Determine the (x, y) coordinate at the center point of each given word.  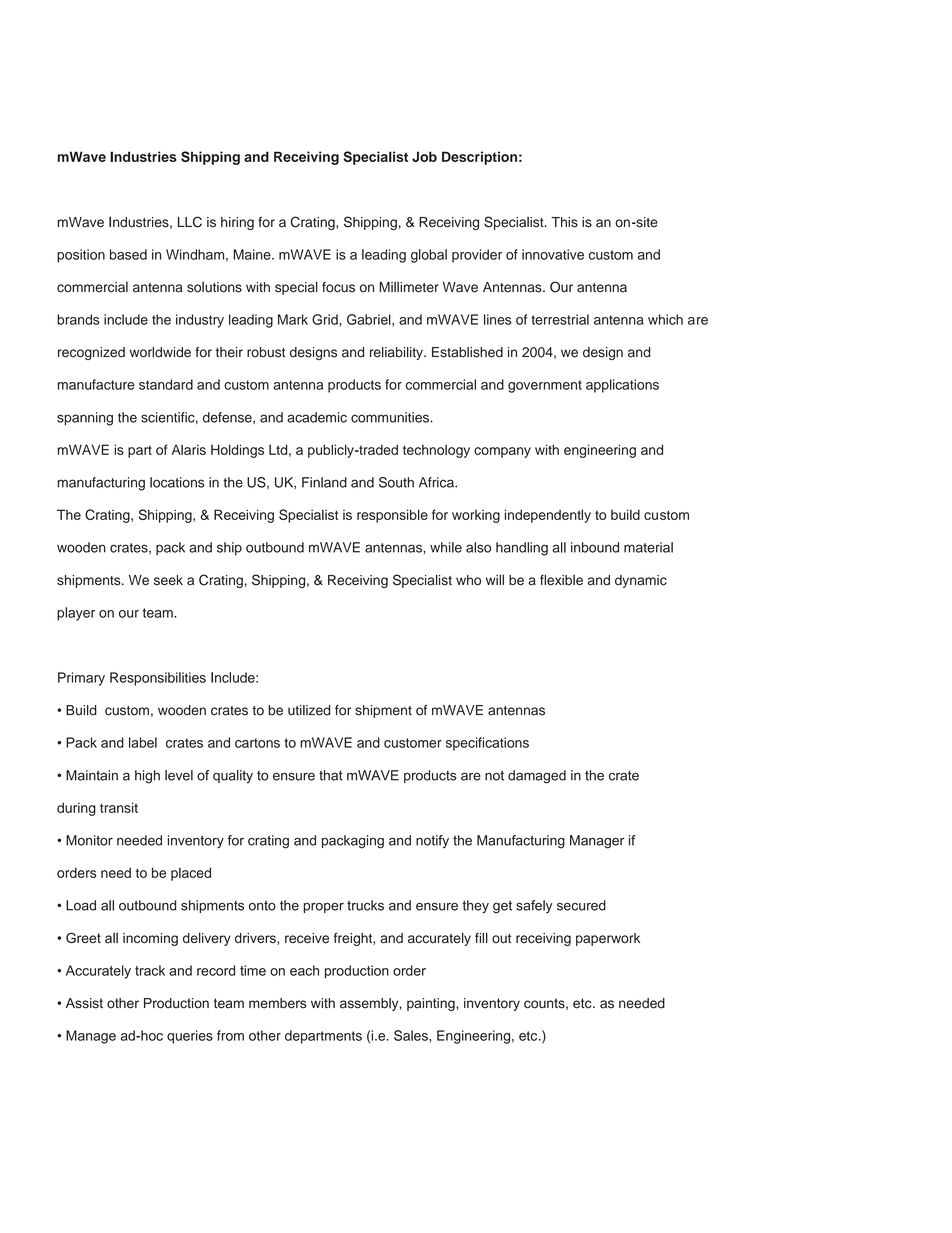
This (564, 222)
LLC (190, 222)
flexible (561, 580)
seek (168, 580)
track (150, 970)
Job (424, 156)
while (446, 547)
